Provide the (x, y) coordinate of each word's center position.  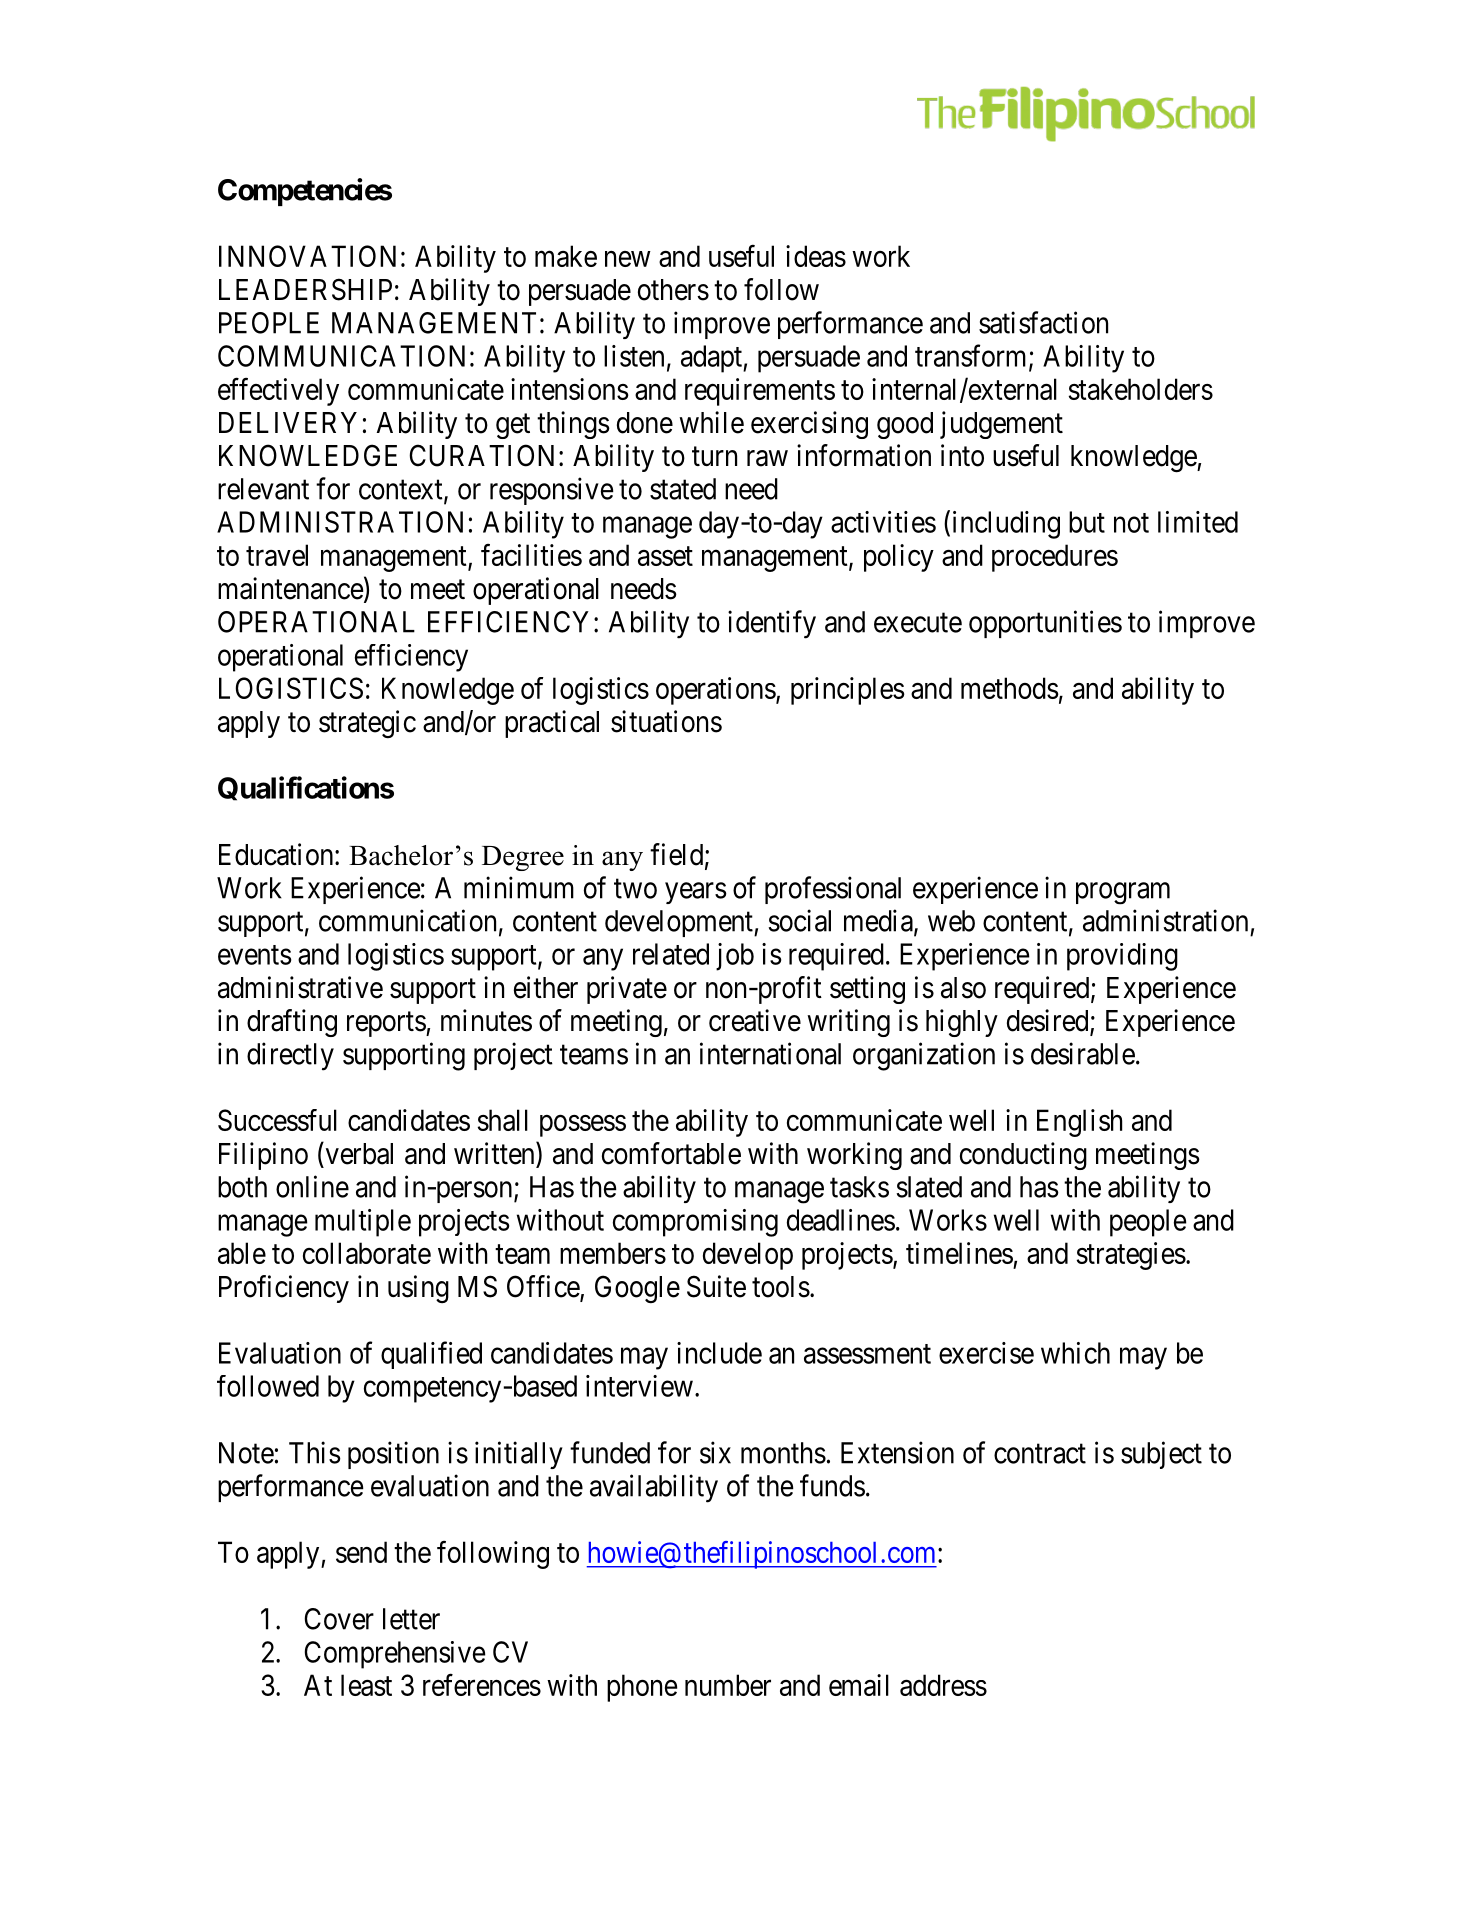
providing (1122, 957)
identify (772, 624)
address (943, 1685)
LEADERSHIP (305, 289)
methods (1010, 688)
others (673, 290)
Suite (716, 1286)
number (728, 1685)
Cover (339, 1619)
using (418, 1289)
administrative (300, 987)
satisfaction (1043, 322)
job (735, 957)
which (1075, 1353)
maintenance (291, 588)
